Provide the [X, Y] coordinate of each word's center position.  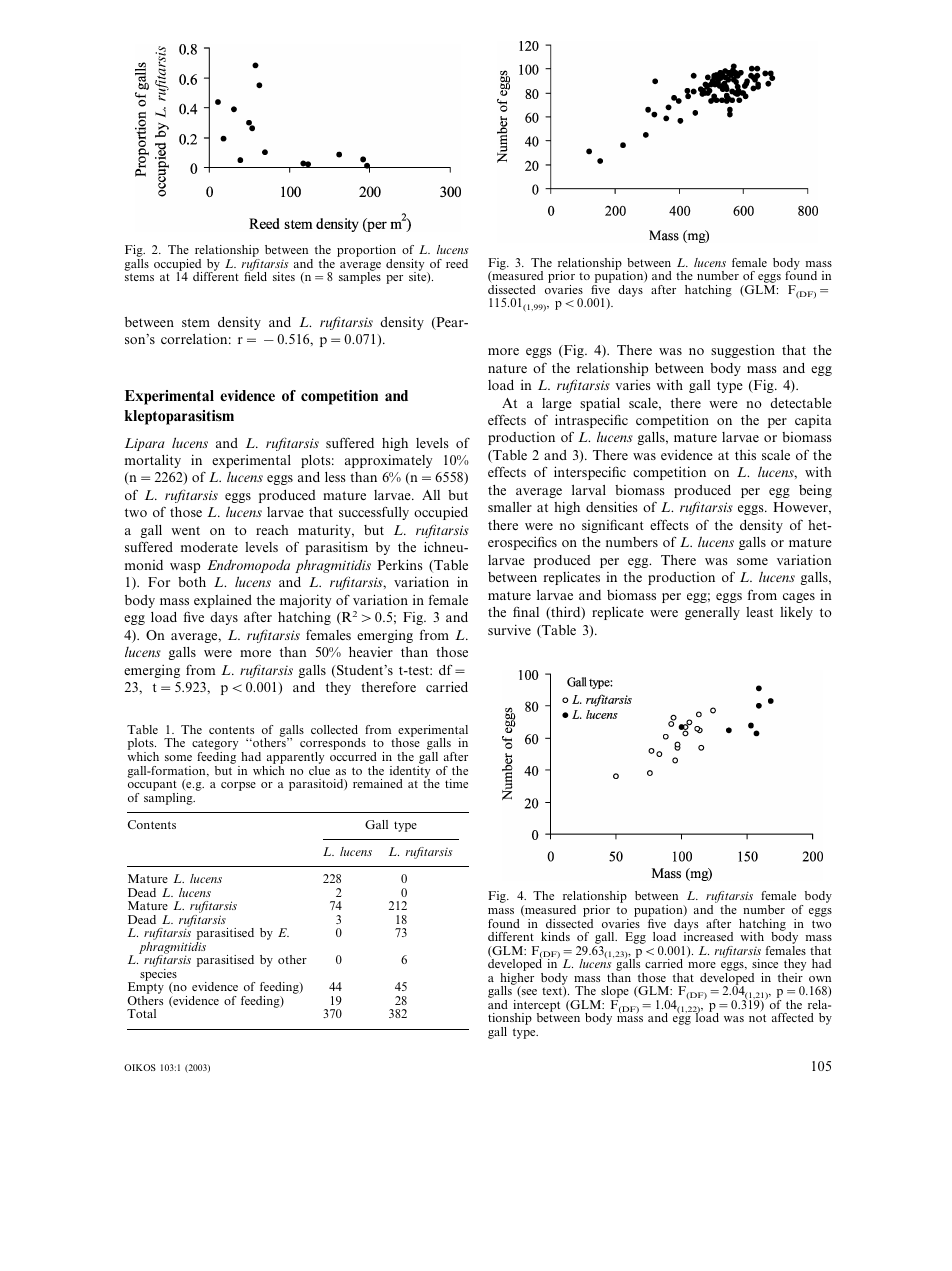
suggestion [743, 351]
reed [457, 263]
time [456, 783]
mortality [153, 461]
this [745, 455]
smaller [510, 507]
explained [223, 601]
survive [509, 629]
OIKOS [140, 1067]
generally [712, 613]
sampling [169, 797]
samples [360, 277]
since [765, 963]
